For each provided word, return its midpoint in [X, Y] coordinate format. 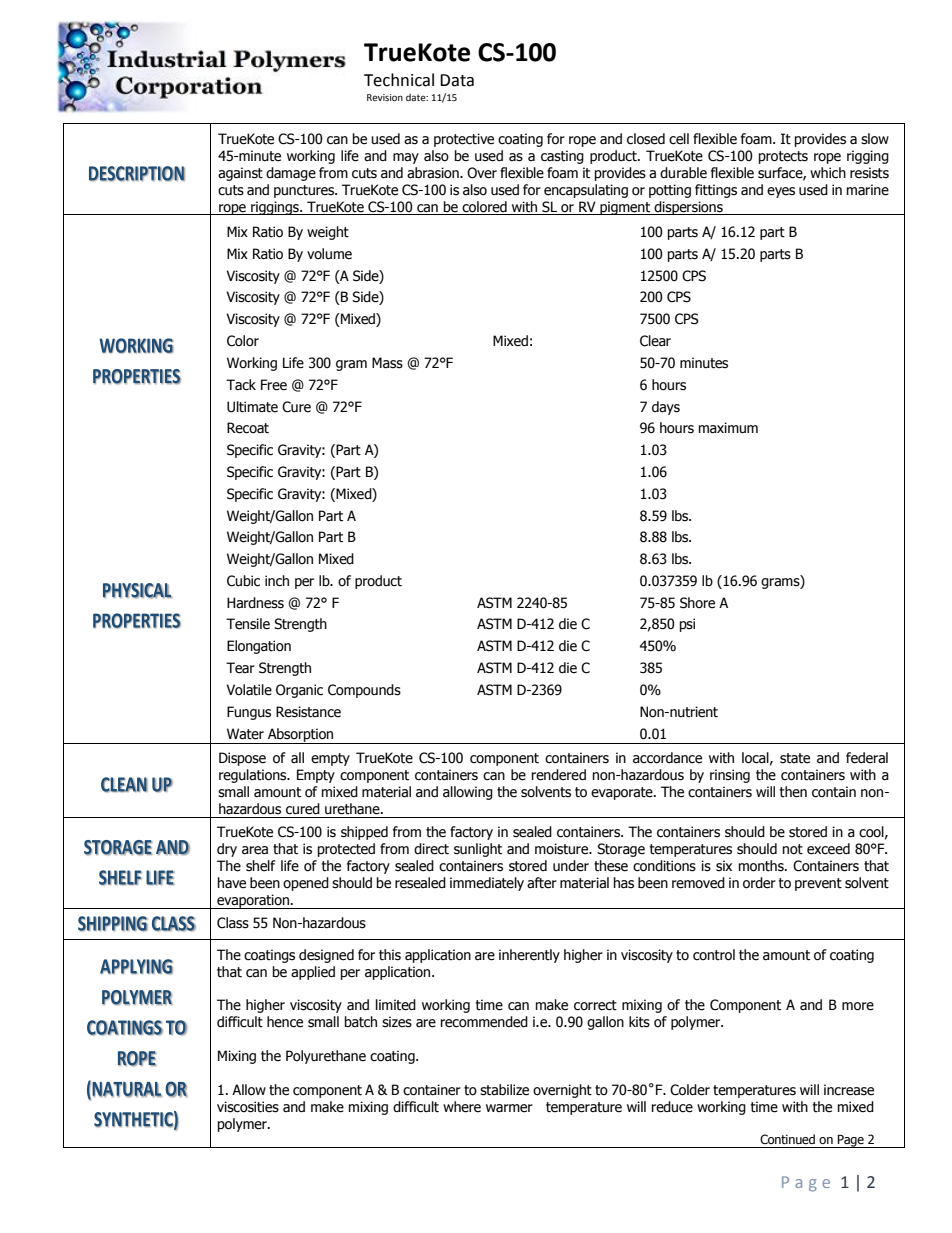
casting [562, 157]
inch [277, 581]
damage [291, 174]
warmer [509, 1108]
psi [687, 625]
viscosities [248, 1107]
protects [783, 157]
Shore [697, 603]
